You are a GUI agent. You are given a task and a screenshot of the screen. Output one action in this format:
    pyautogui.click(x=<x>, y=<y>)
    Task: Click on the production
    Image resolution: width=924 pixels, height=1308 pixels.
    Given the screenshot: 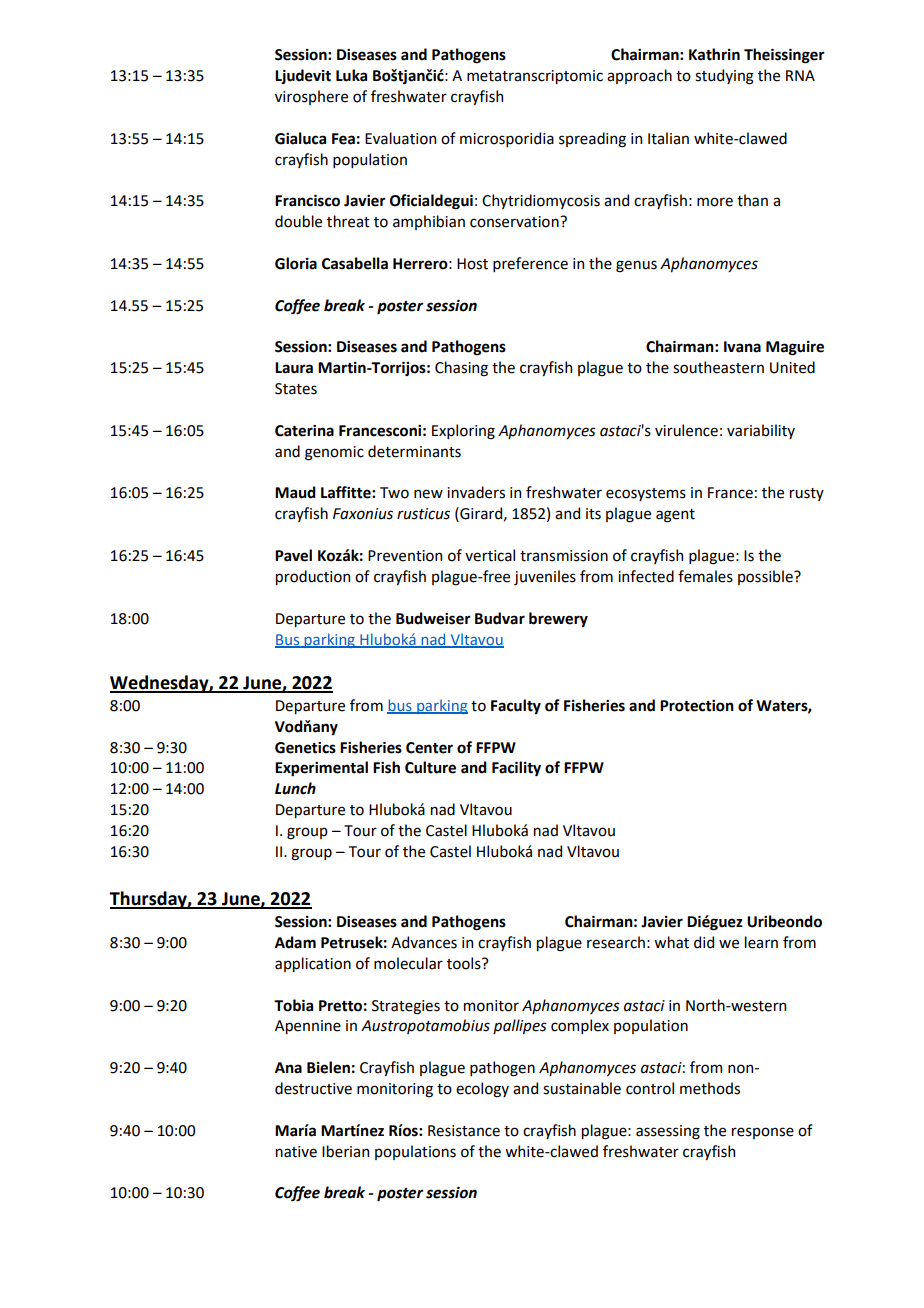 What is the action you would take?
    pyautogui.click(x=313, y=577)
